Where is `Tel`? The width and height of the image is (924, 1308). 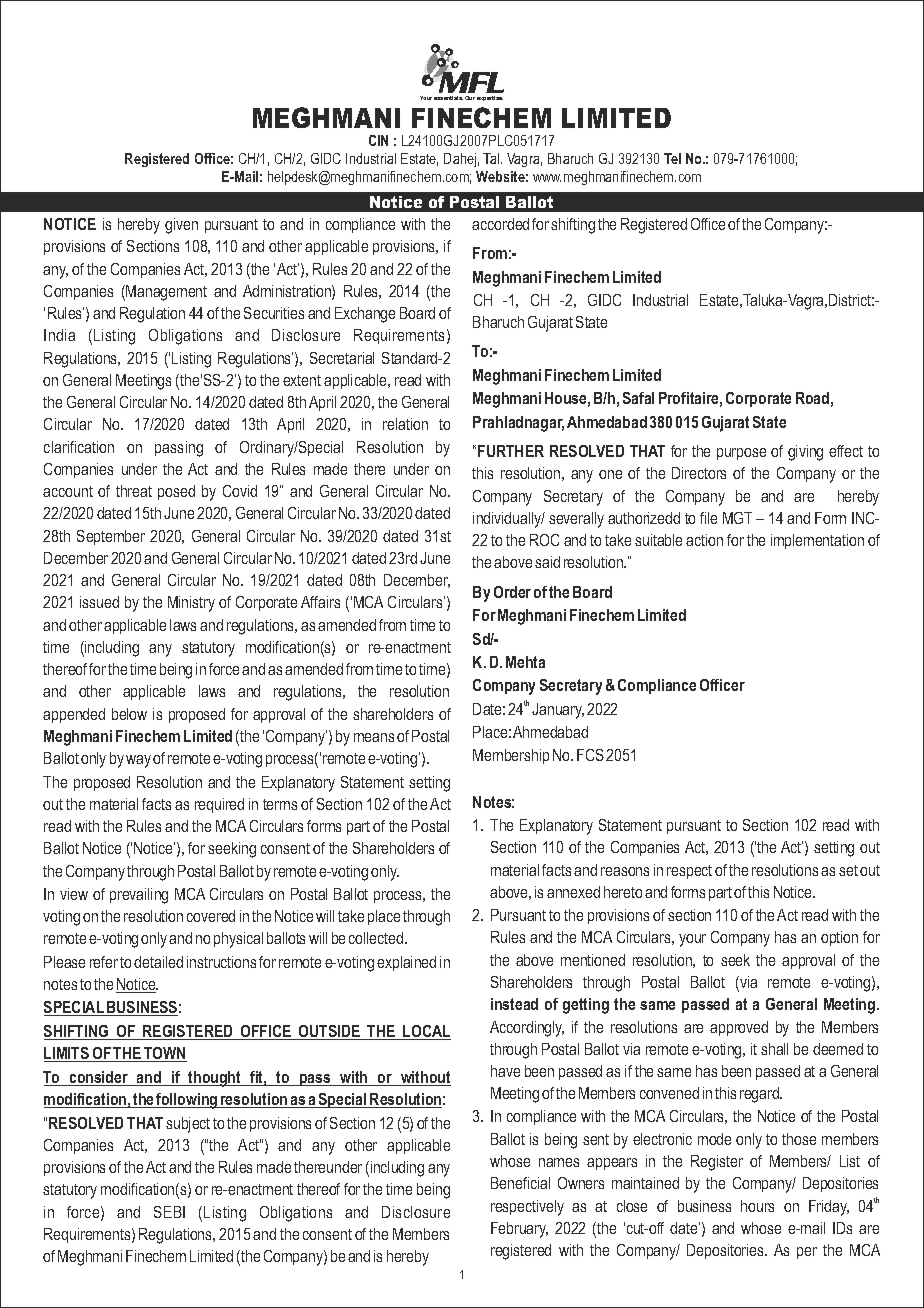
Tel is located at coordinates (672, 158).
